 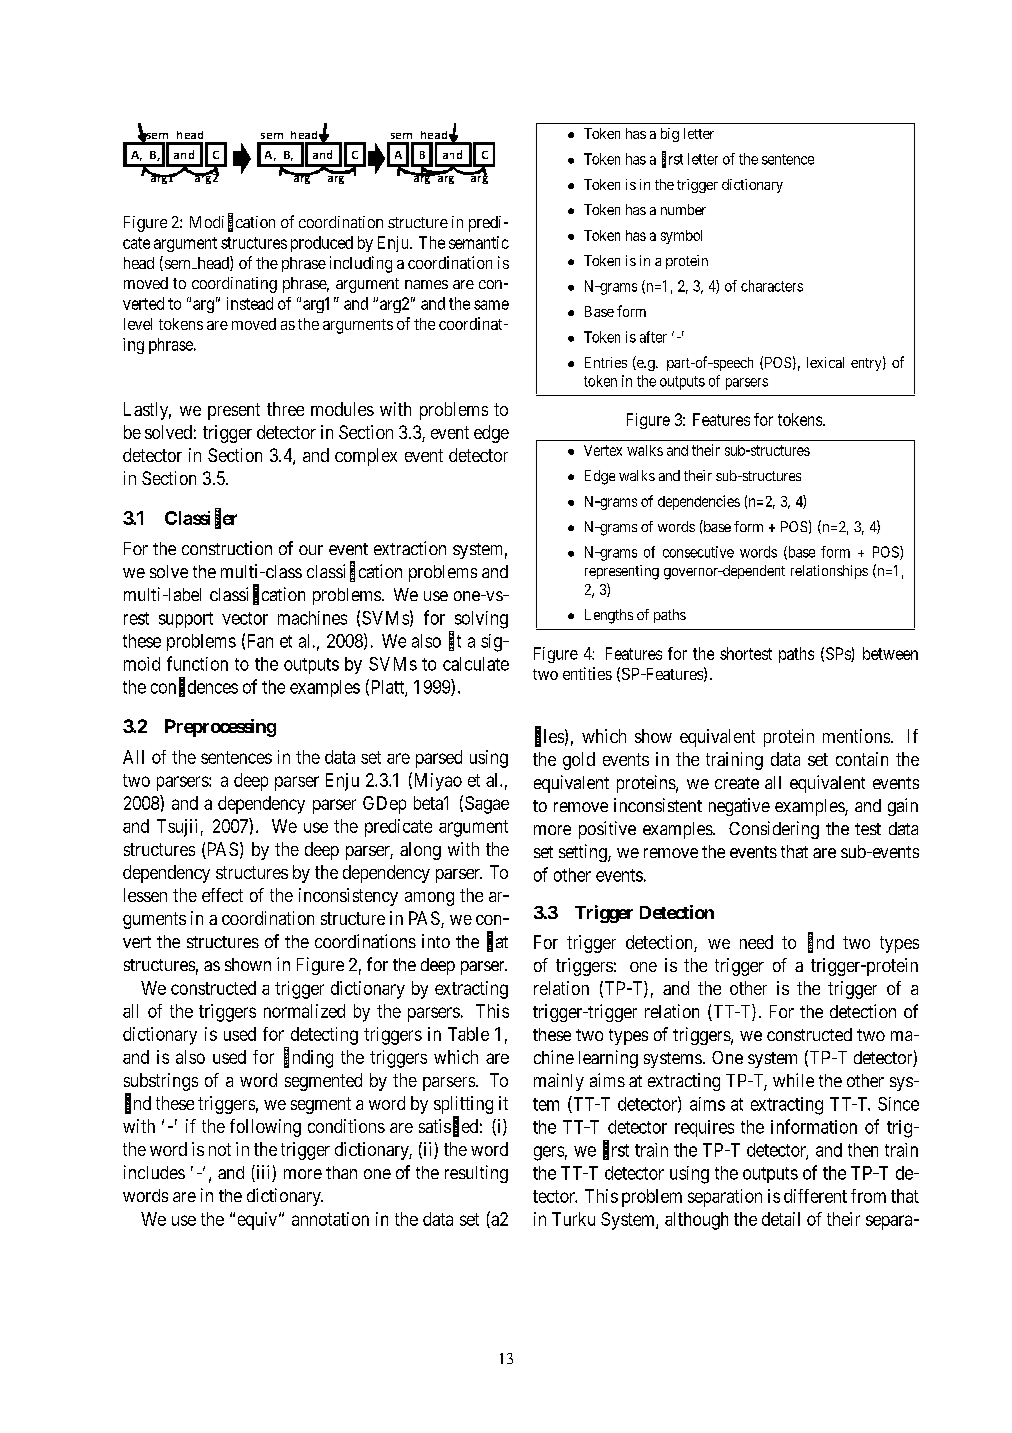 What do you see at coordinates (476, 1174) in the screenshot?
I see `resulting` at bounding box center [476, 1174].
